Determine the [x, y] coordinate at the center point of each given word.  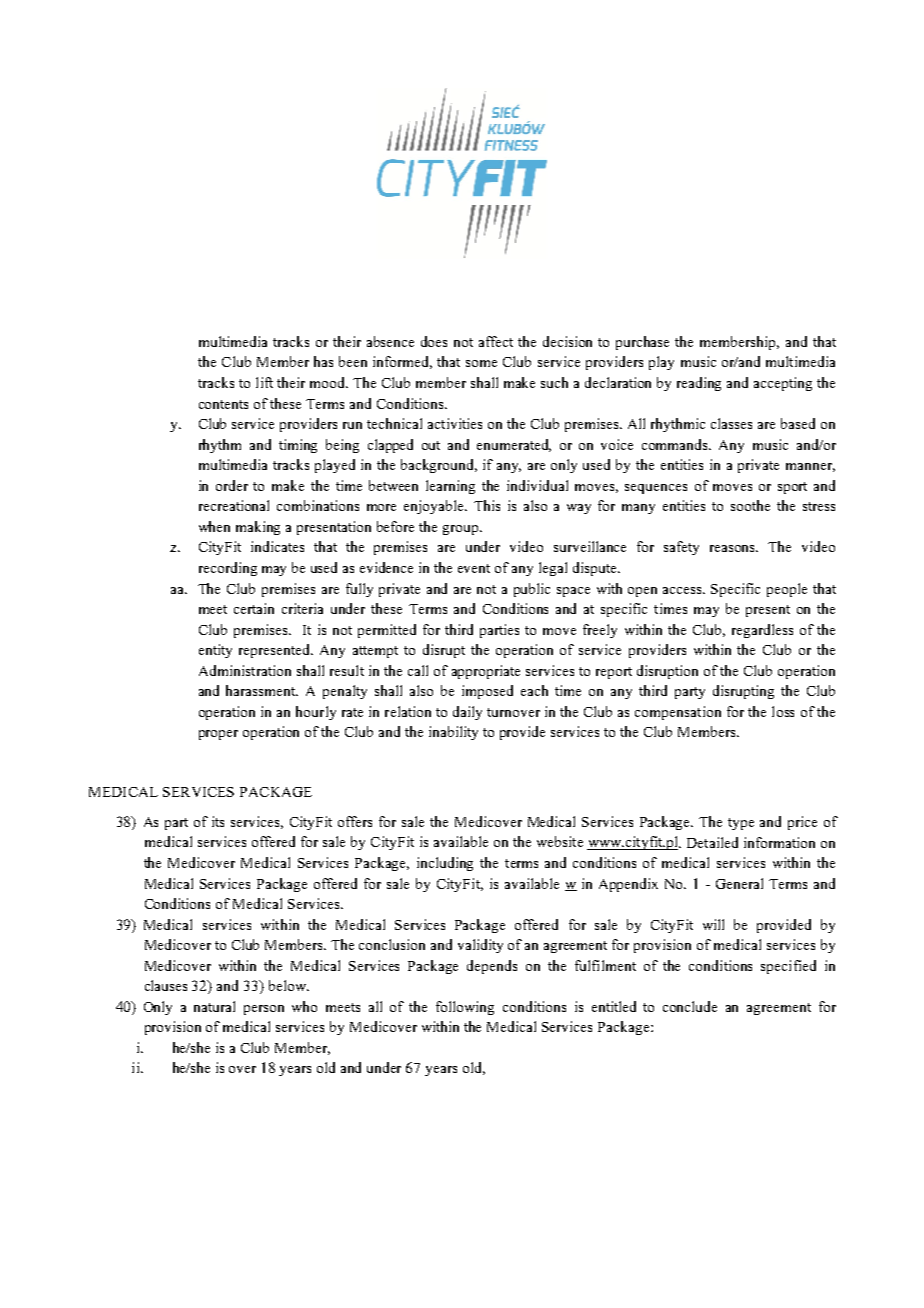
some [481, 363]
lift [264, 382]
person [264, 1010]
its [218, 821]
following [465, 1008]
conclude [690, 1006]
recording [228, 569]
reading [699, 384]
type [741, 824]
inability [453, 733]
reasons [734, 548]
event [474, 568]
